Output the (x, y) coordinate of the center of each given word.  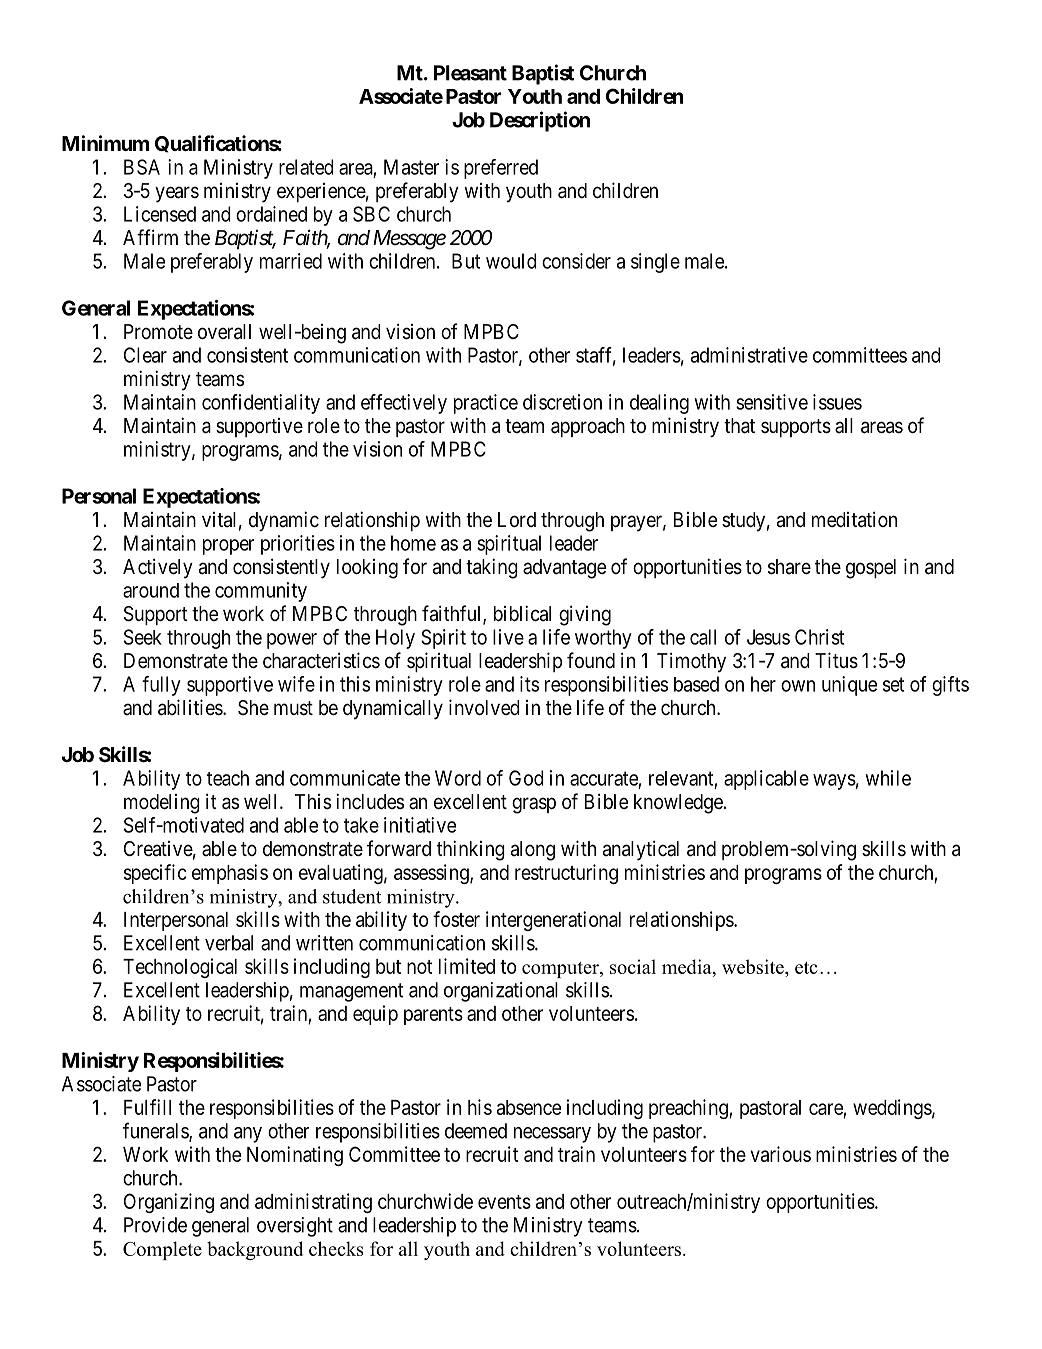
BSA (142, 167)
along (533, 851)
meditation (854, 519)
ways (834, 782)
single (655, 263)
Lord (517, 519)
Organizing (169, 1203)
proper (228, 547)
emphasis (230, 874)
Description (540, 121)
